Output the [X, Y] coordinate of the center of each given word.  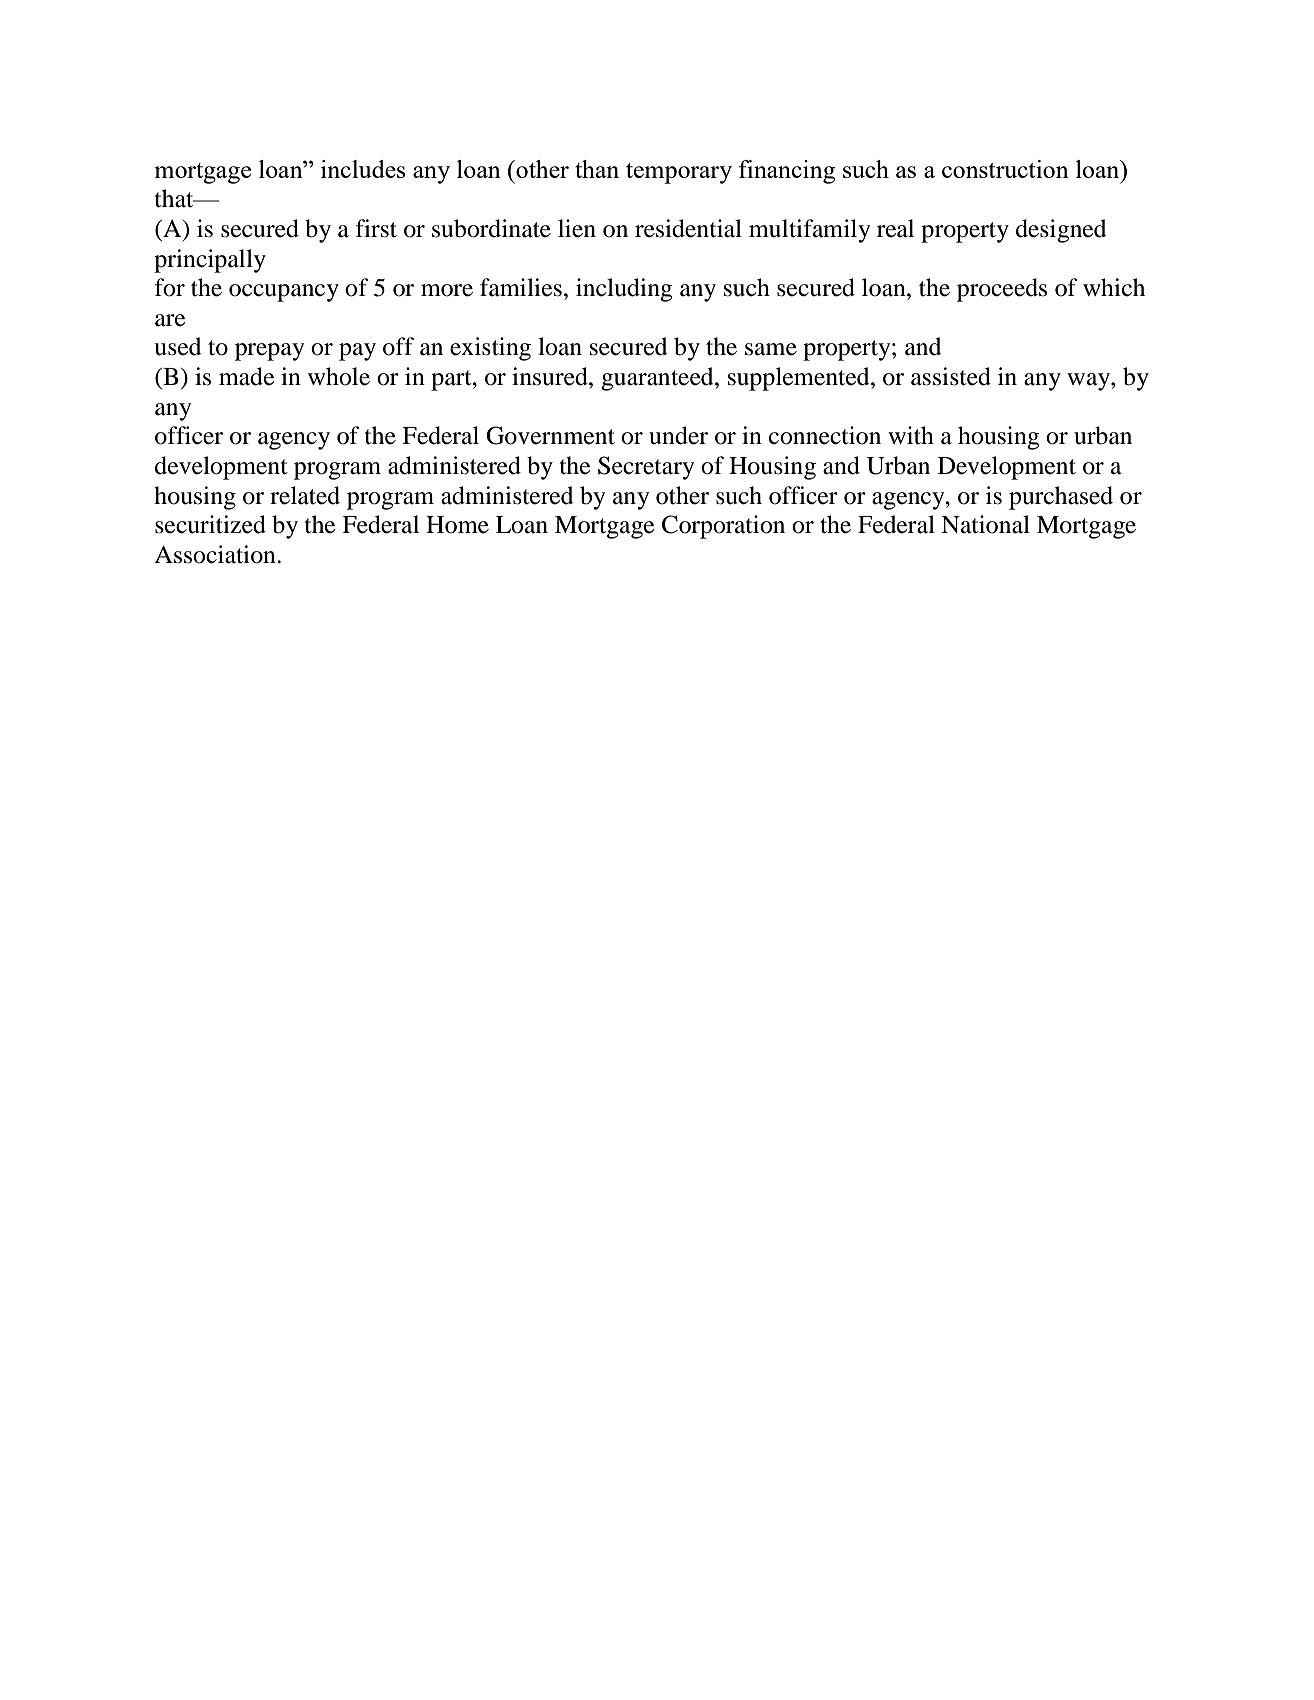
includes [363, 169]
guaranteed [658, 379]
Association [216, 554]
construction [1005, 169]
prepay [269, 352]
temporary [679, 173]
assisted [951, 376]
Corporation [723, 527]
